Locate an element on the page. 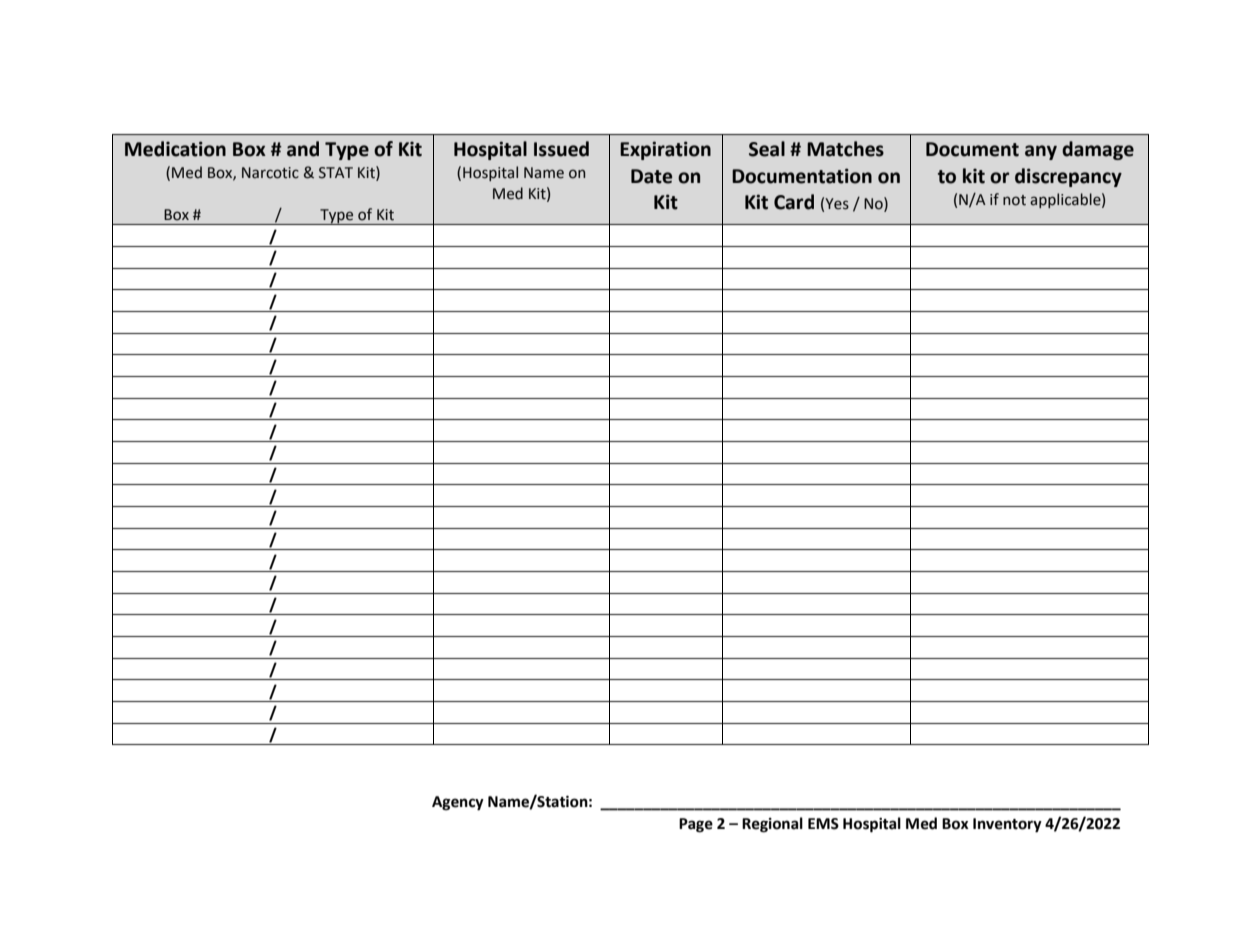 Image resolution: width=1233 pixels, height=952 pixels. discrepancy is located at coordinates (1068, 177).
